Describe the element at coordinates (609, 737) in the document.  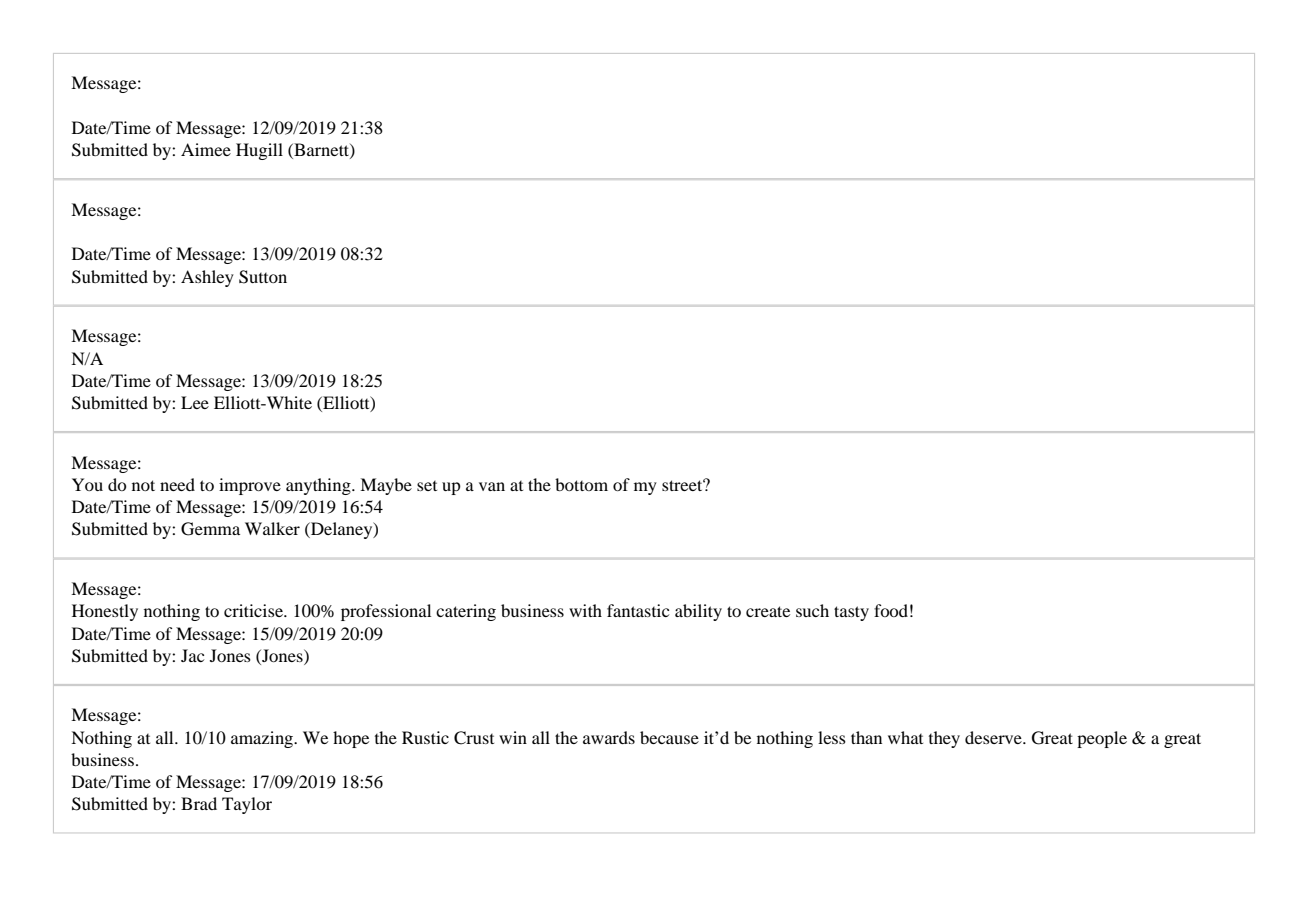
I see `awards` at that location.
